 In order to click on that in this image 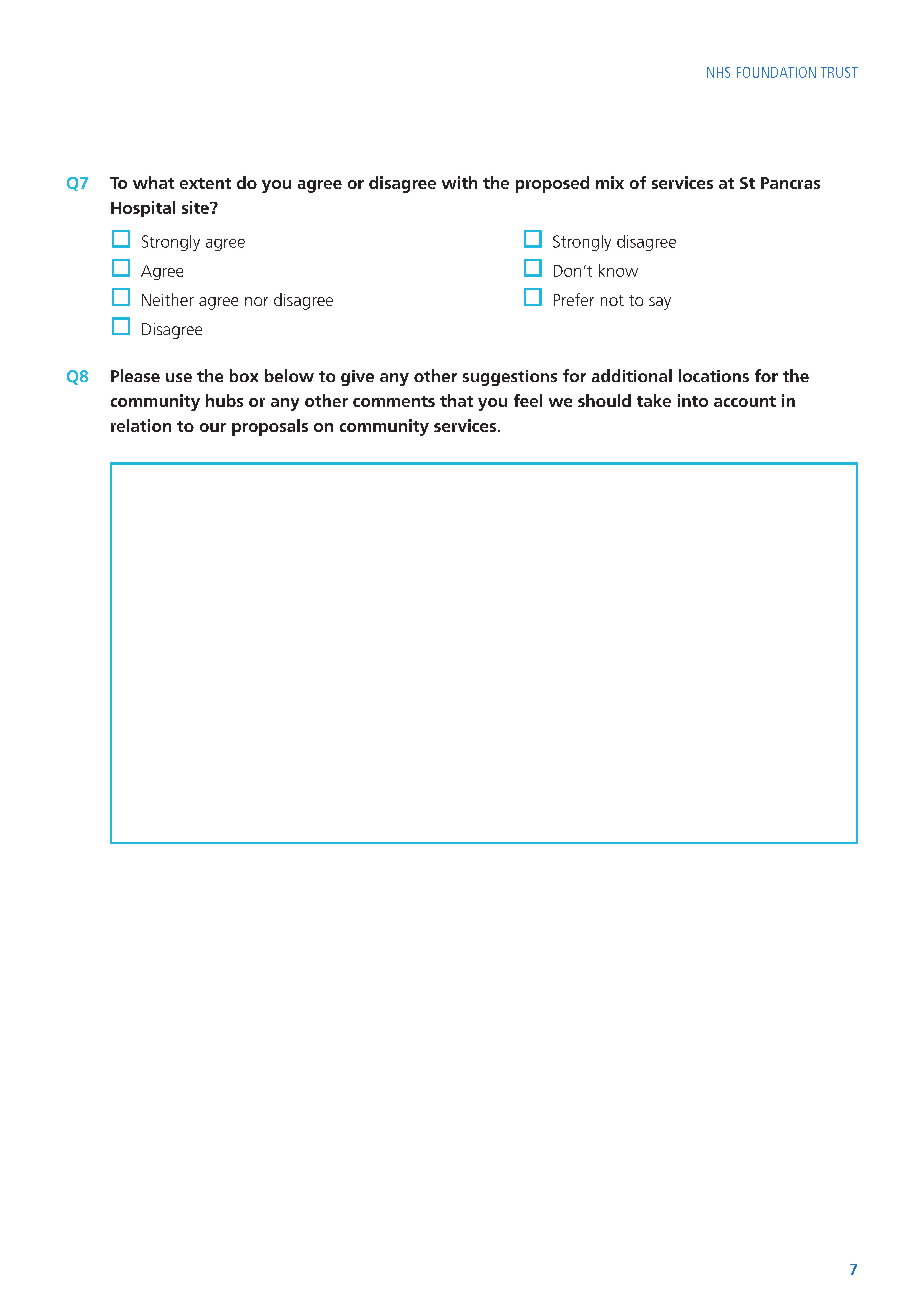, I will do `click(456, 400)`.
